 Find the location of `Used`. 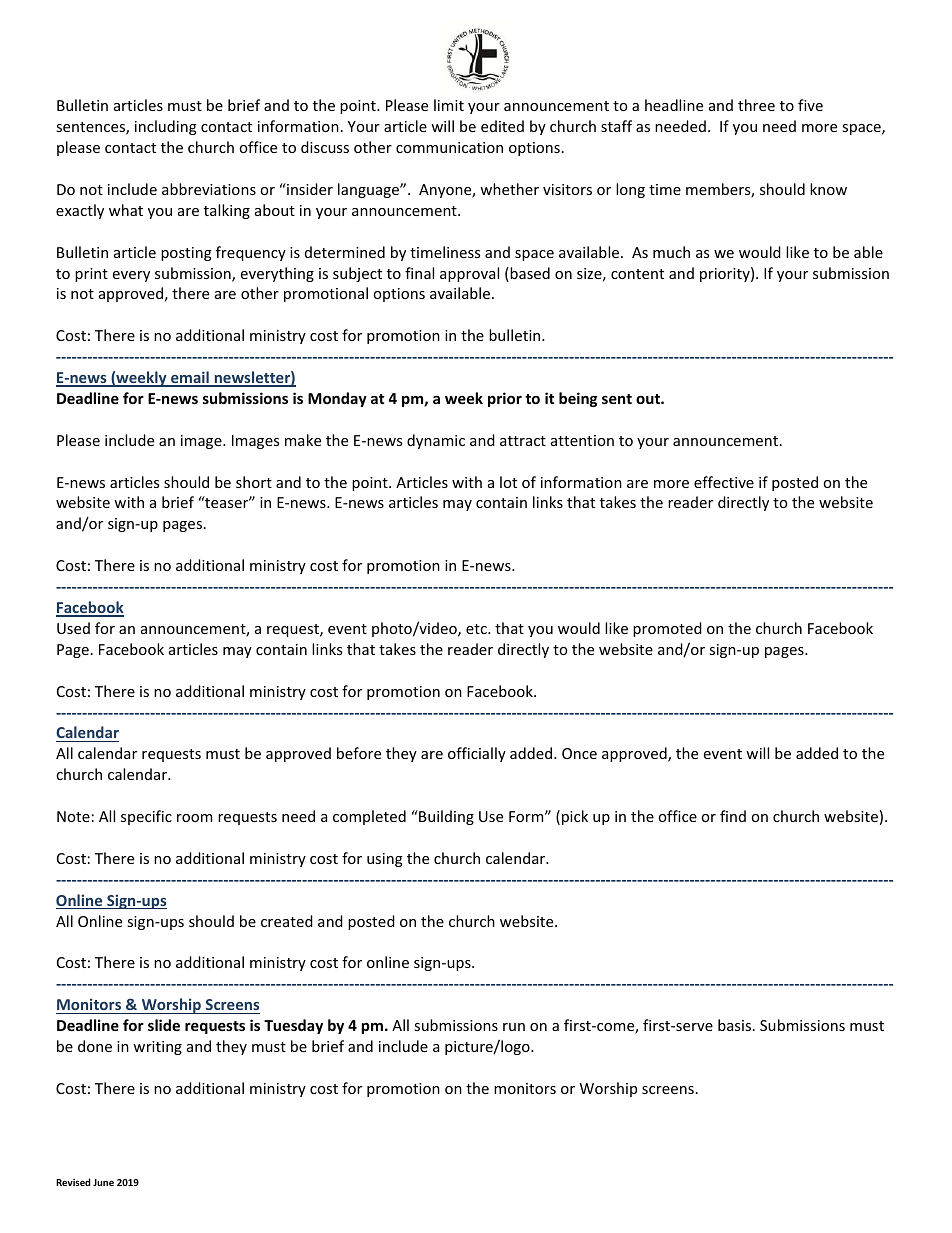

Used is located at coordinates (73, 628).
